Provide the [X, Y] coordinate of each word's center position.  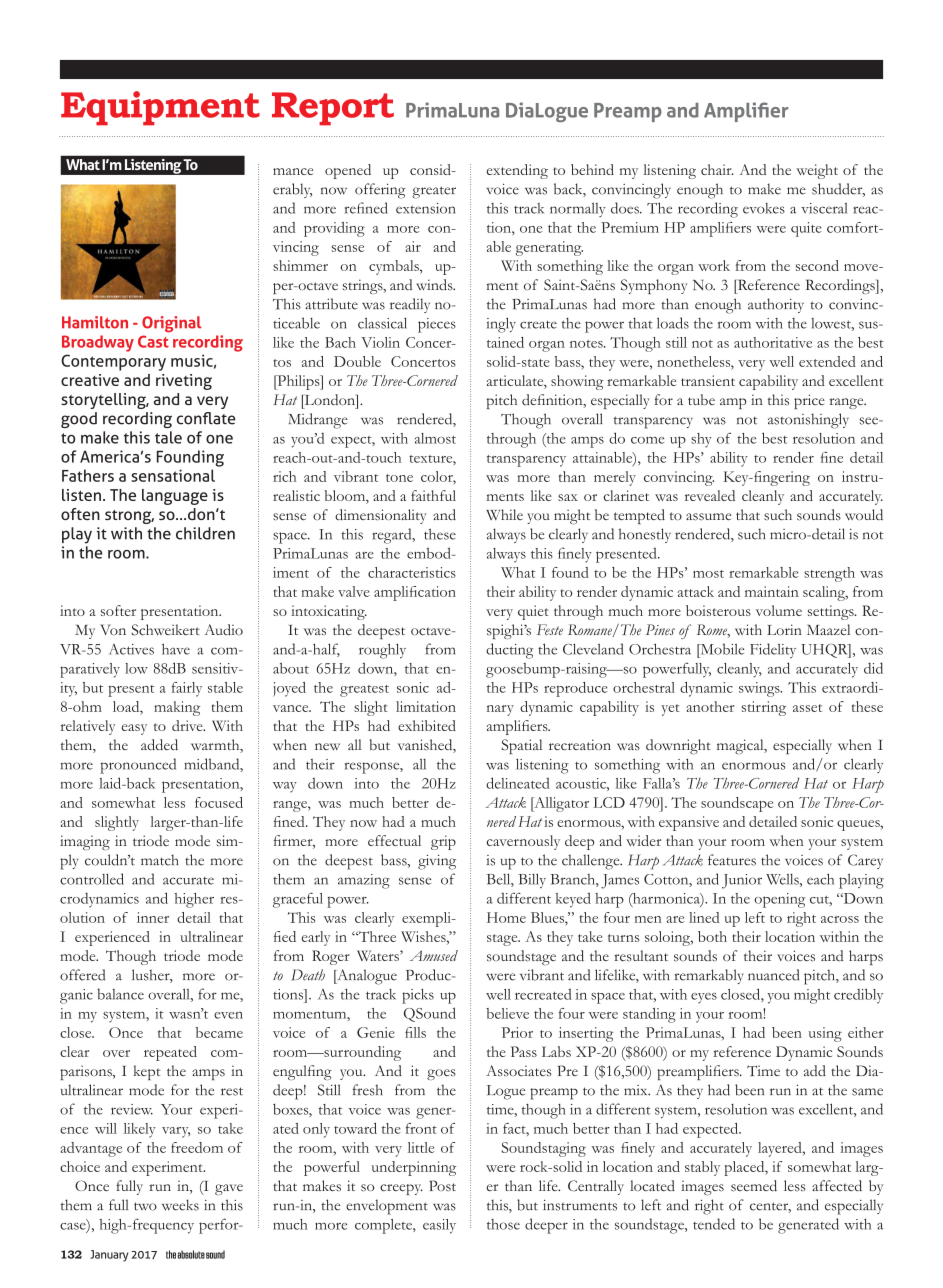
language [175, 497]
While [504, 514]
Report [333, 109]
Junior [742, 881]
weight [817, 171]
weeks [180, 1205]
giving [437, 862]
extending [517, 171]
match [159, 860]
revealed [710, 495]
